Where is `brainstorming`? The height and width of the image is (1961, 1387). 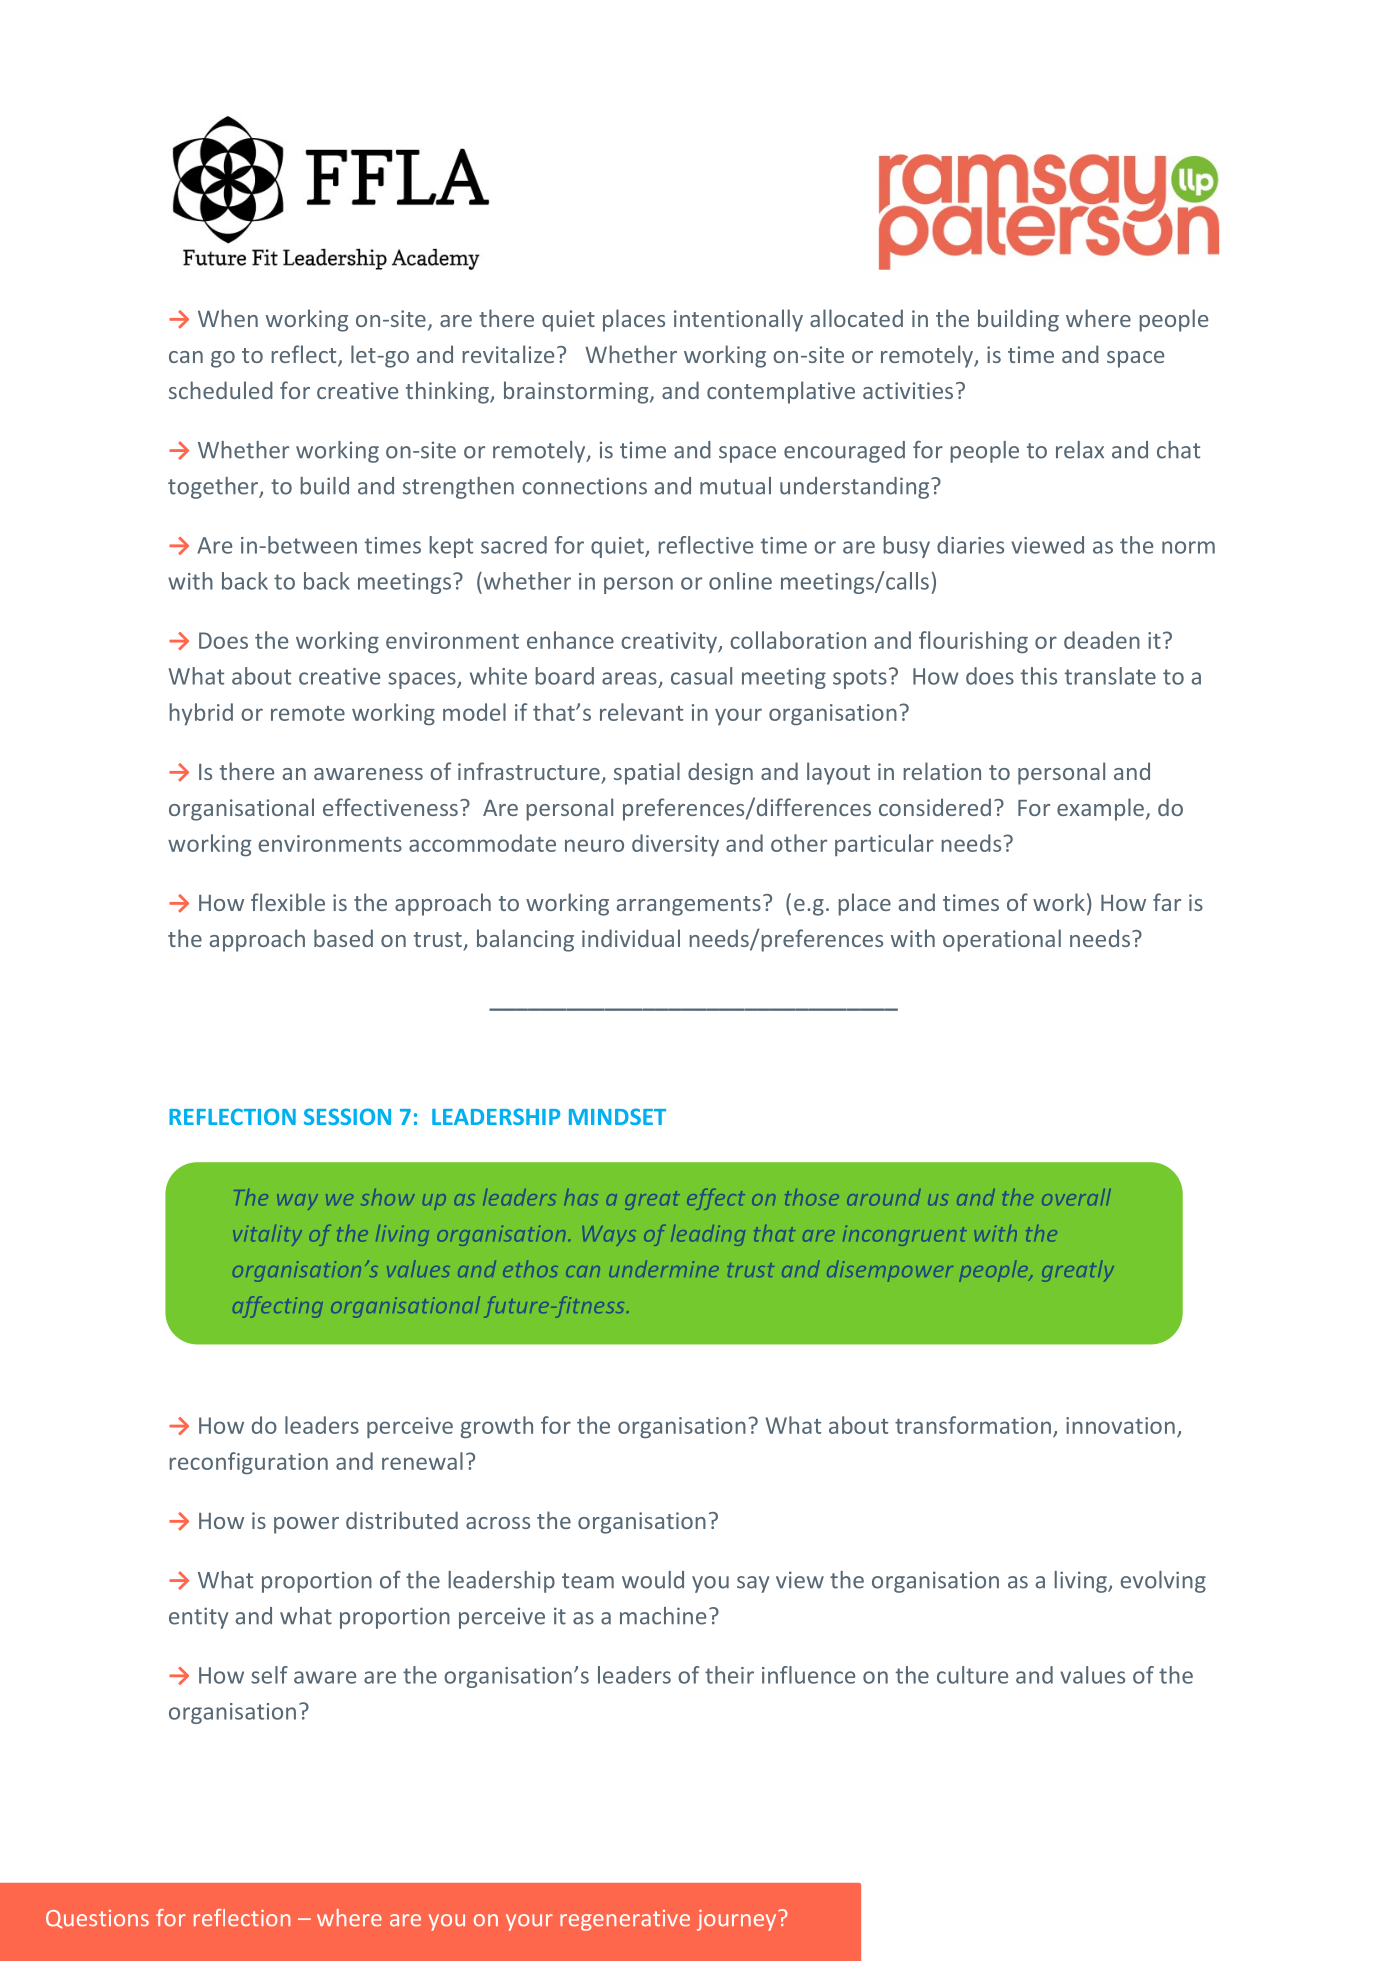 brainstorming is located at coordinates (577, 392).
